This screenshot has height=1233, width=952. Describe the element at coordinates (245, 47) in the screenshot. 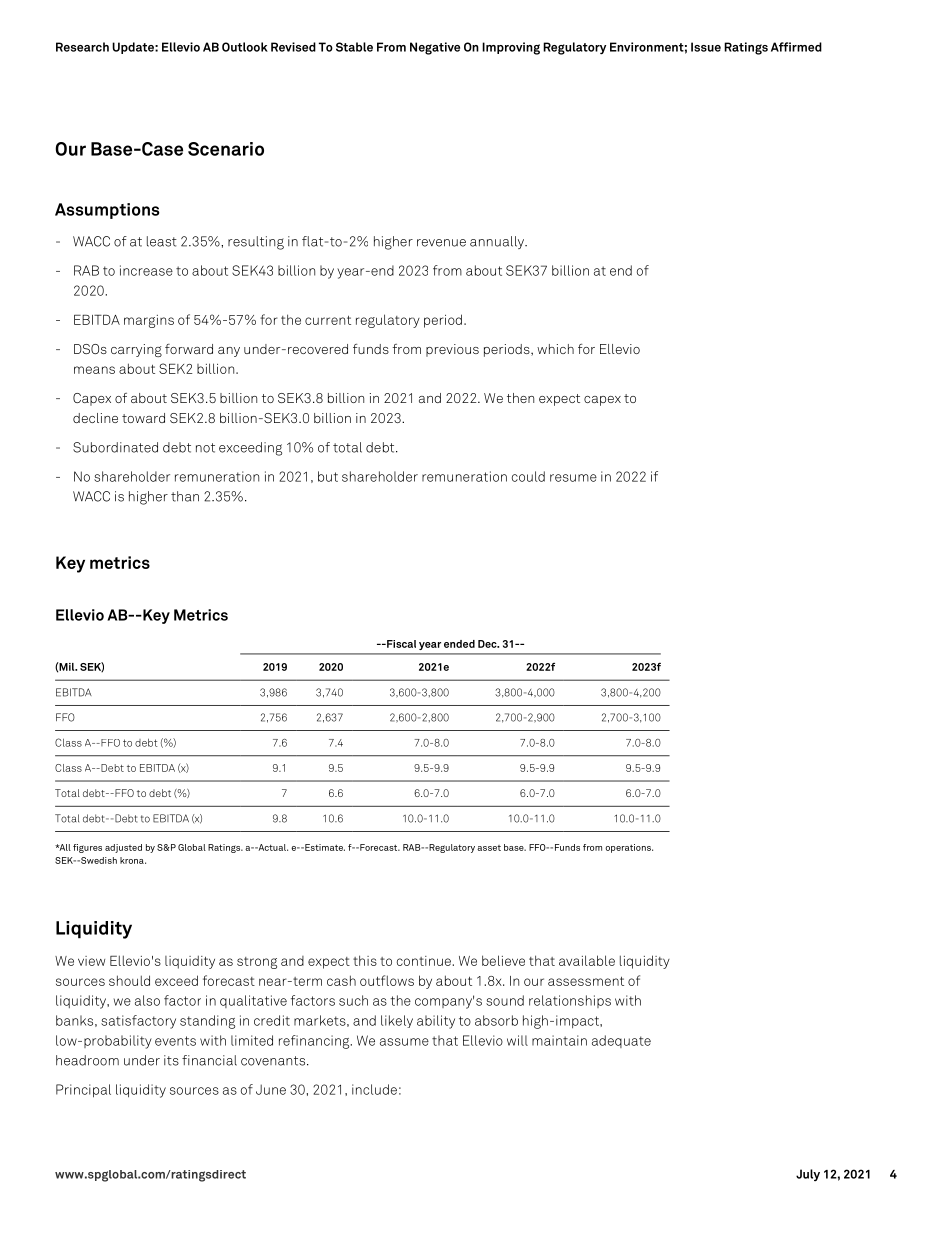

I see `Outlook` at that location.
